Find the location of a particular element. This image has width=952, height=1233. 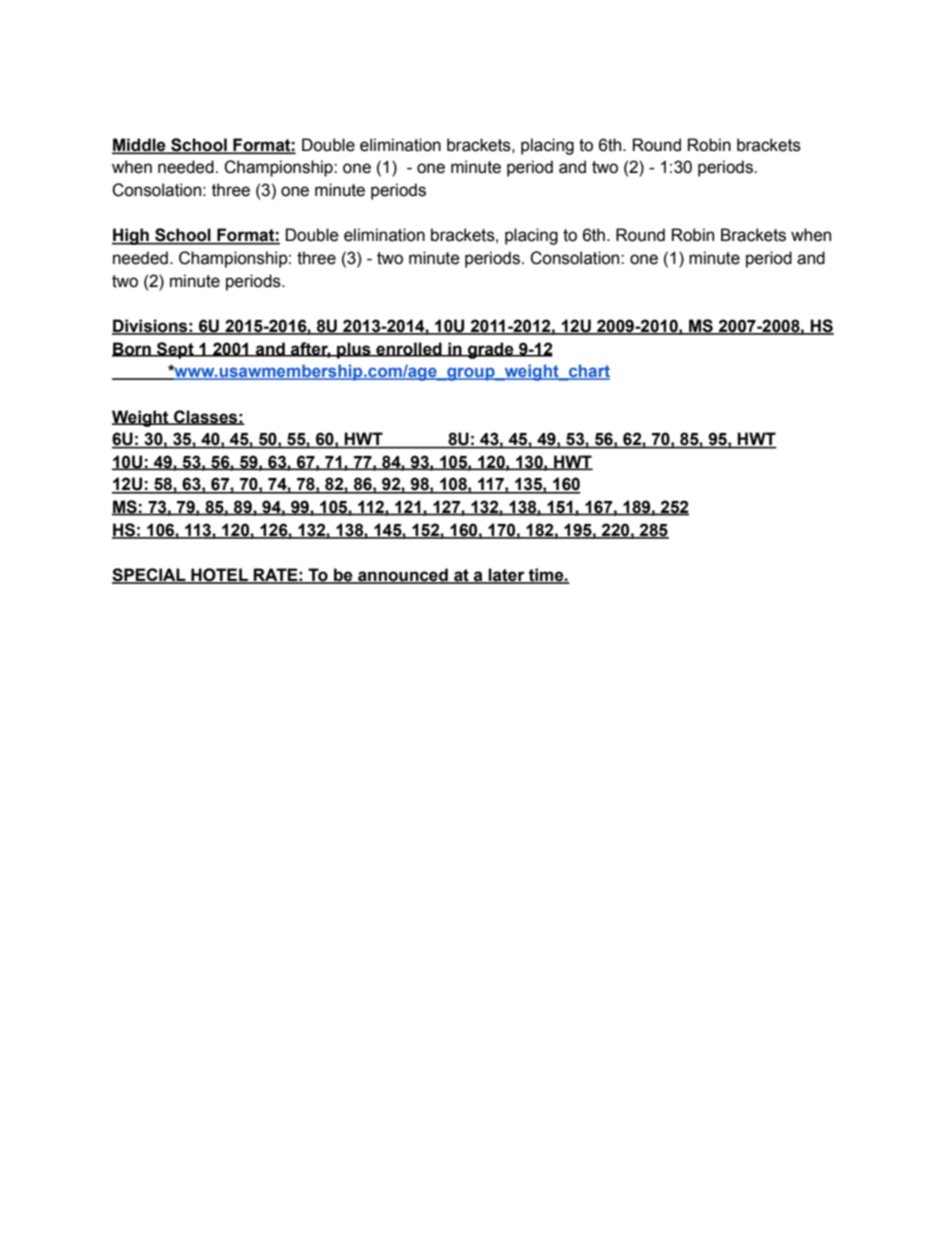

Sept is located at coordinates (175, 350).
